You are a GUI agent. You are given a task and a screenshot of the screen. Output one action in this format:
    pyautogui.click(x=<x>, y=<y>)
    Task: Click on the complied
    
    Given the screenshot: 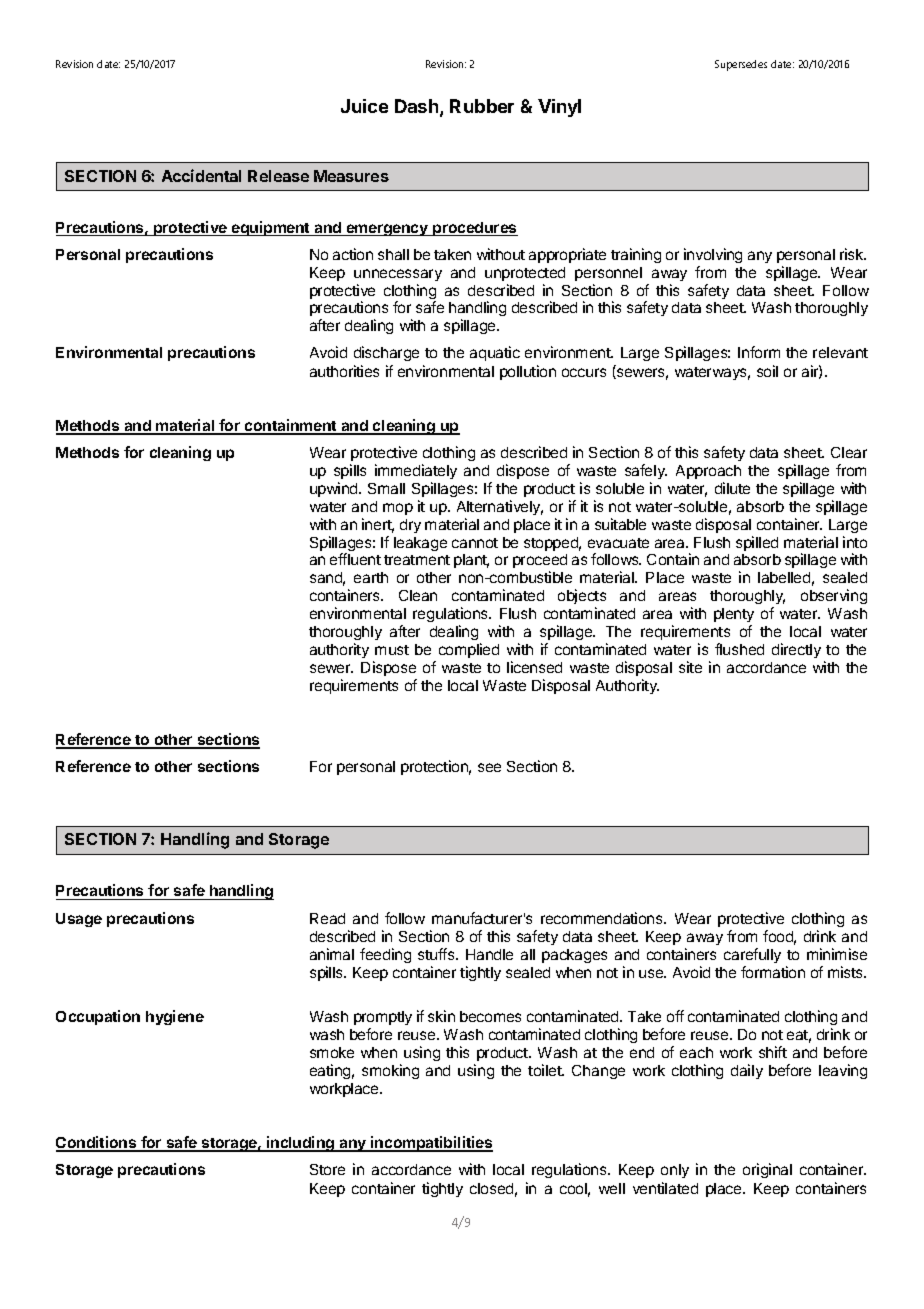 What is the action you would take?
    pyautogui.click(x=469, y=650)
